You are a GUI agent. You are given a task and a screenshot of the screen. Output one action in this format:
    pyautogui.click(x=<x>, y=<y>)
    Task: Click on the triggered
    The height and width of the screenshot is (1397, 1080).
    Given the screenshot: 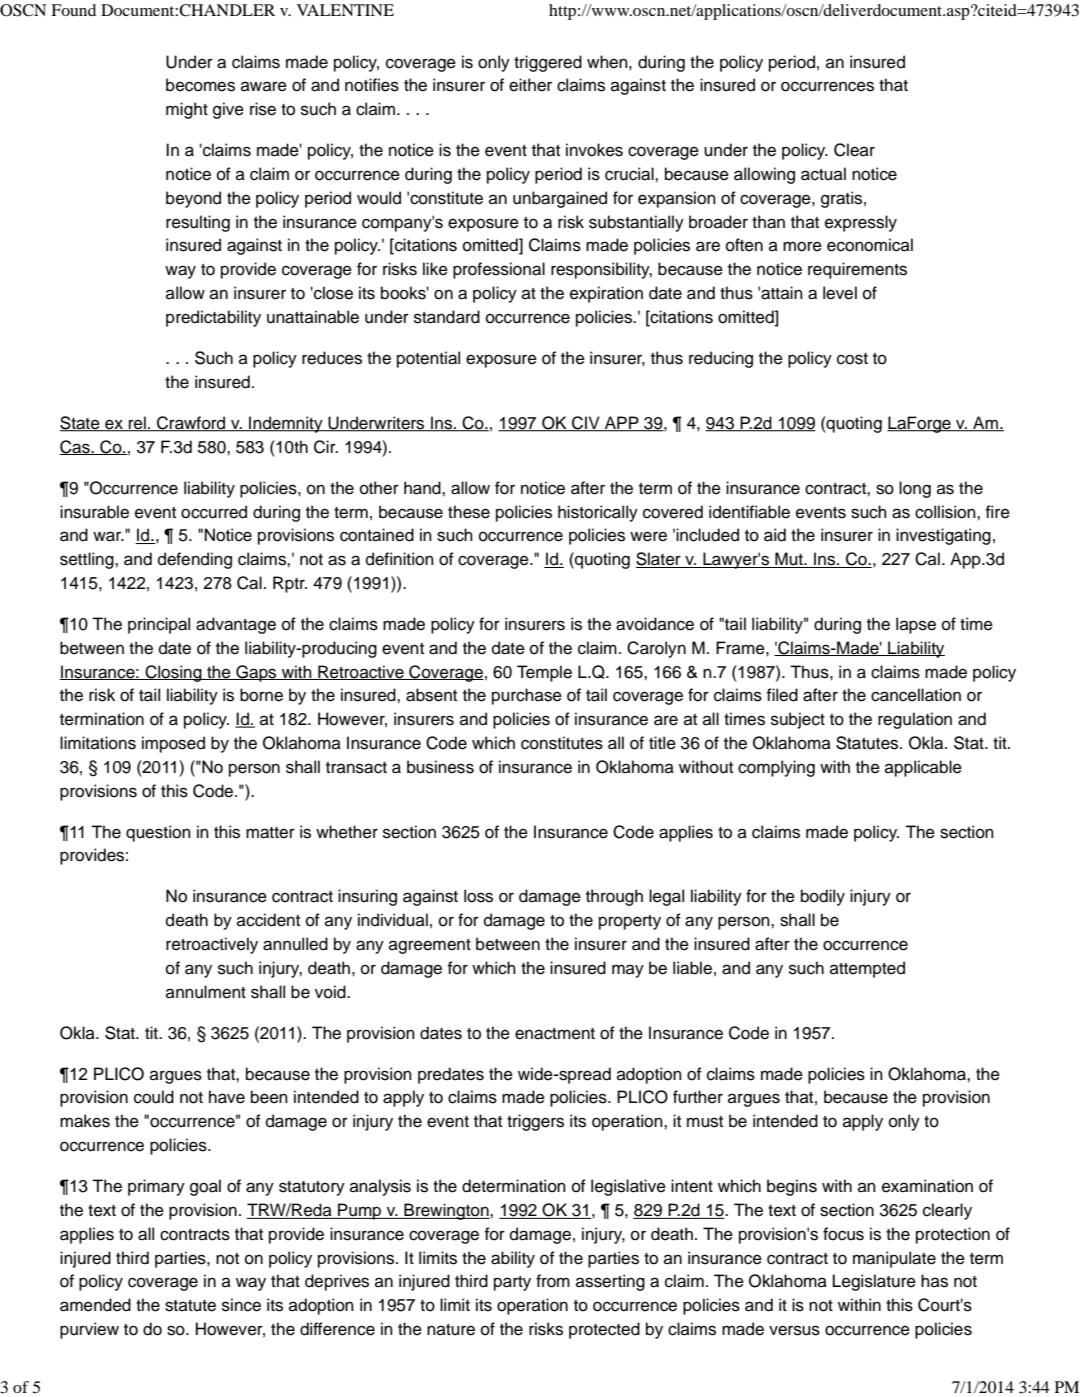 What is the action you would take?
    pyautogui.click(x=548, y=63)
